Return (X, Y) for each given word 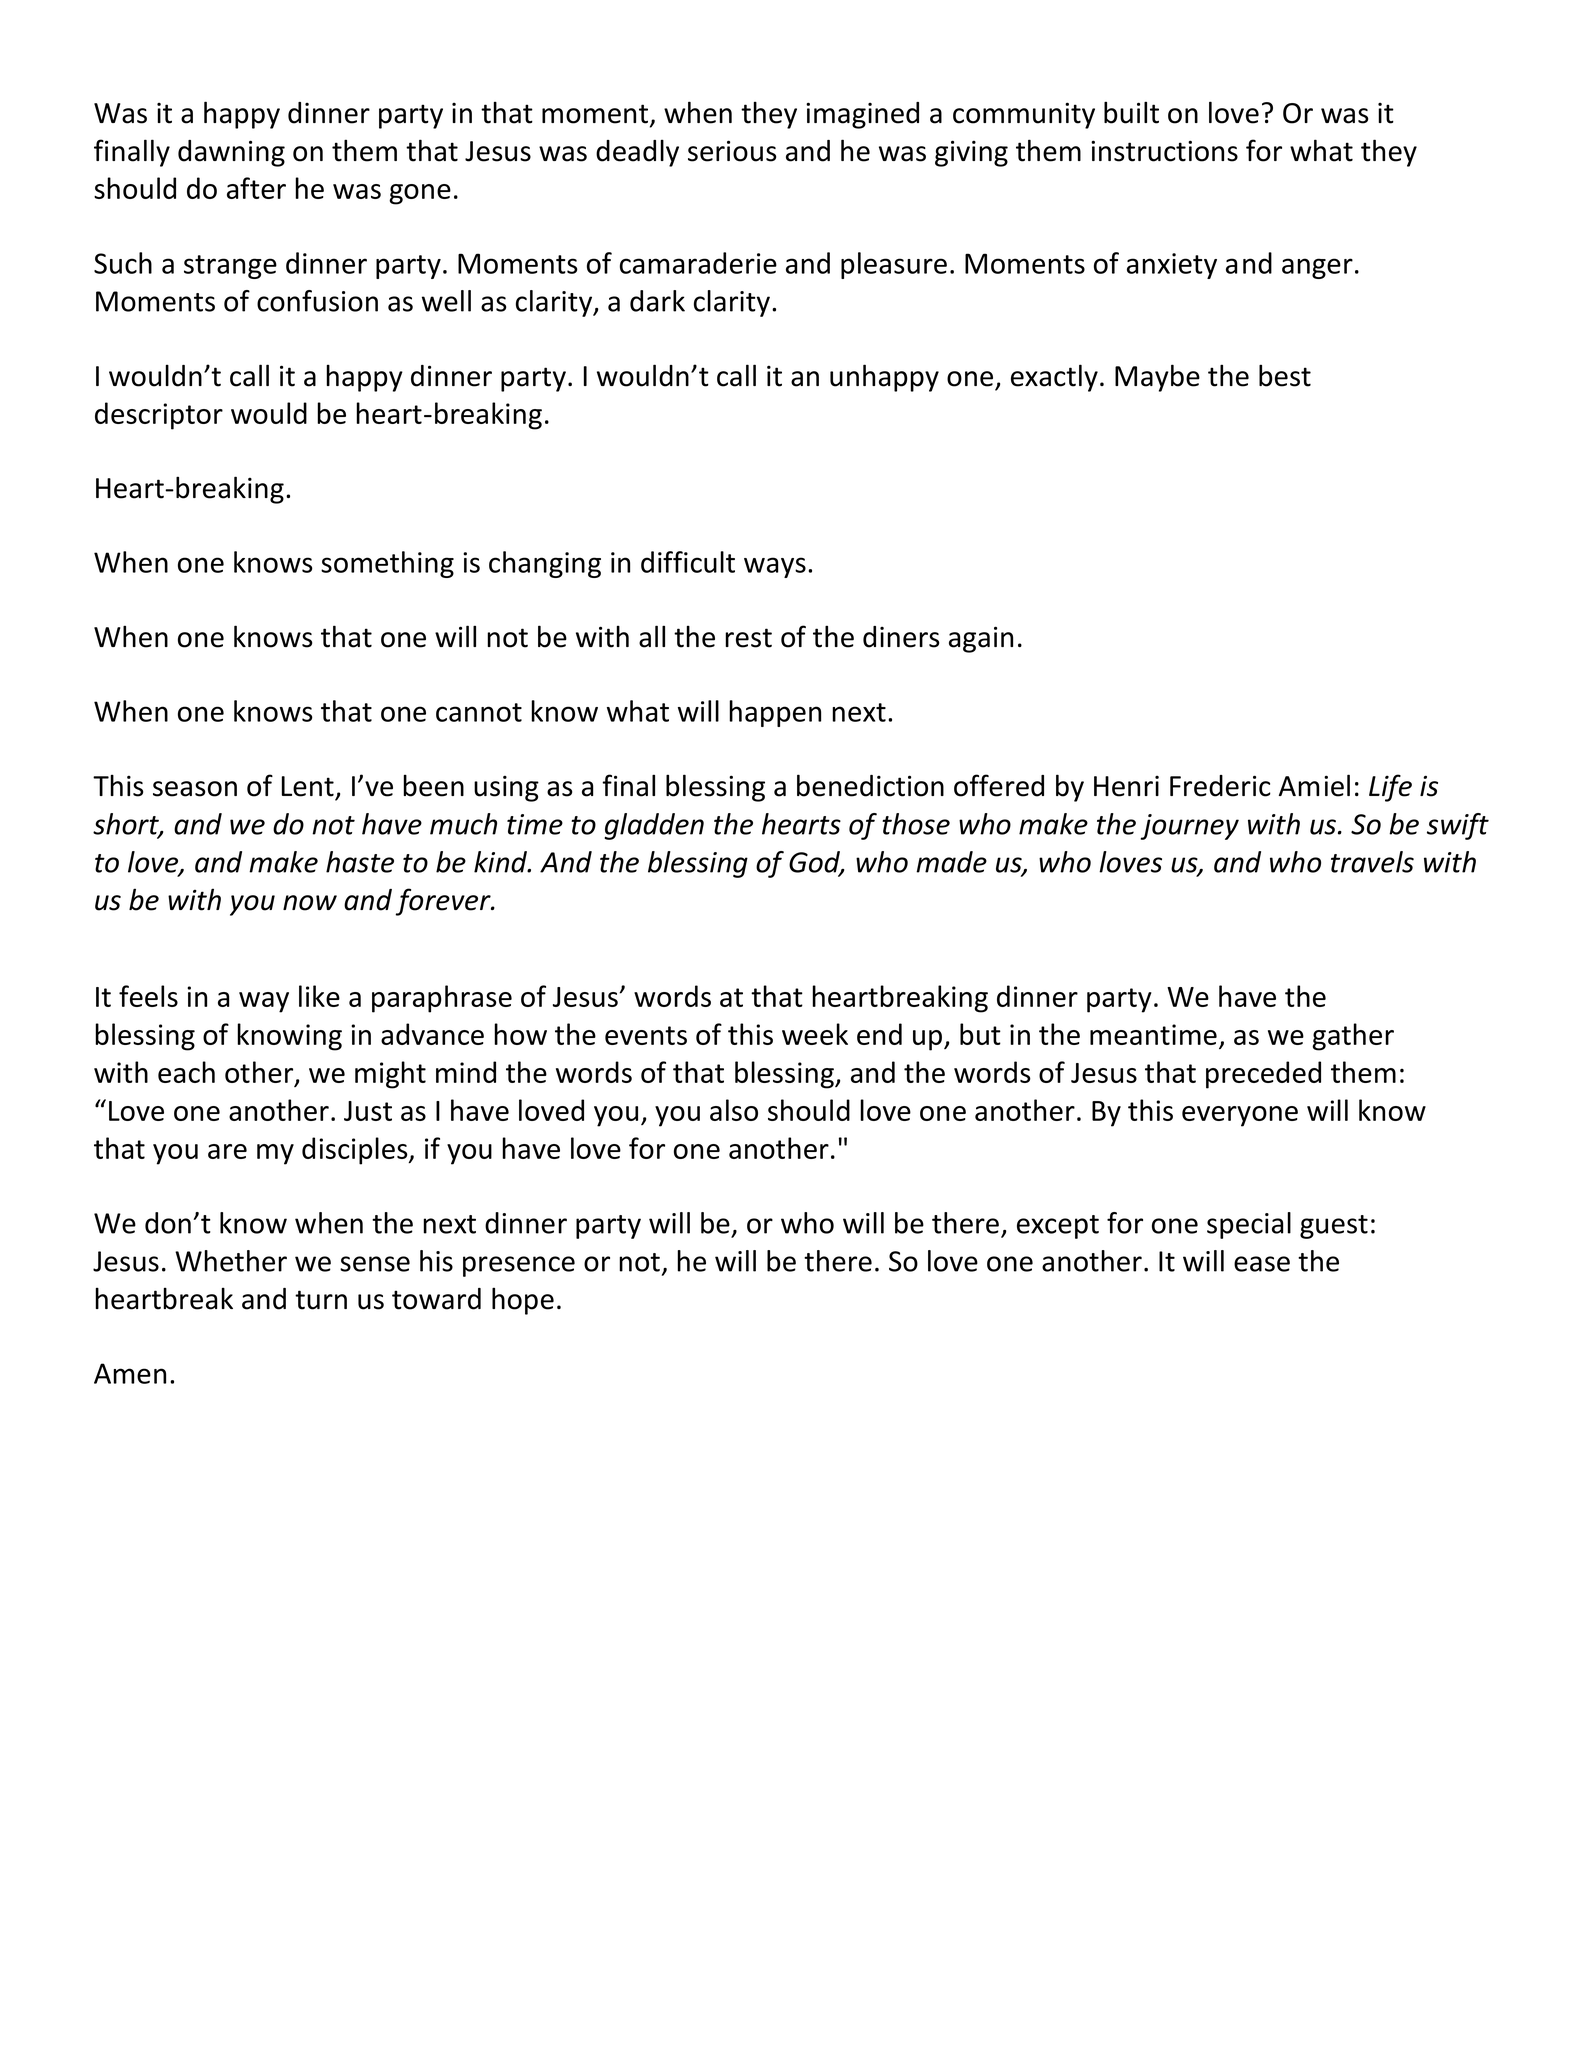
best (1285, 375)
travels (1372, 862)
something (387, 564)
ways (775, 567)
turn (321, 1300)
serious (732, 151)
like (319, 996)
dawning (231, 153)
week (815, 1034)
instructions (1164, 151)
